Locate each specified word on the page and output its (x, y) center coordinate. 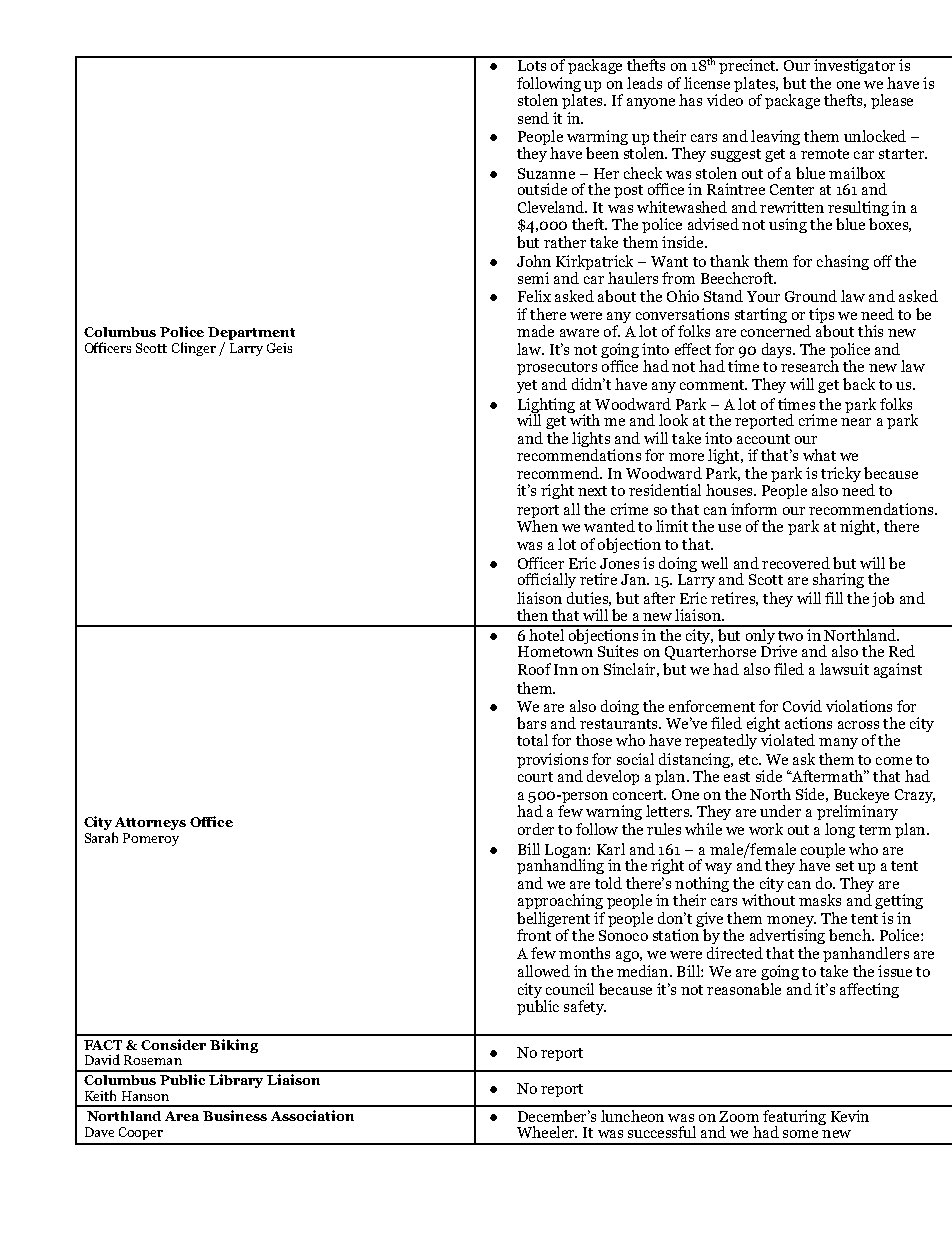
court (535, 777)
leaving (775, 137)
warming (597, 139)
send (533, 118)
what (819, 455)
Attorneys (150, 823)
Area (182, 1116)
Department (251, 335)
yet (527, 386)
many (838, 743)
